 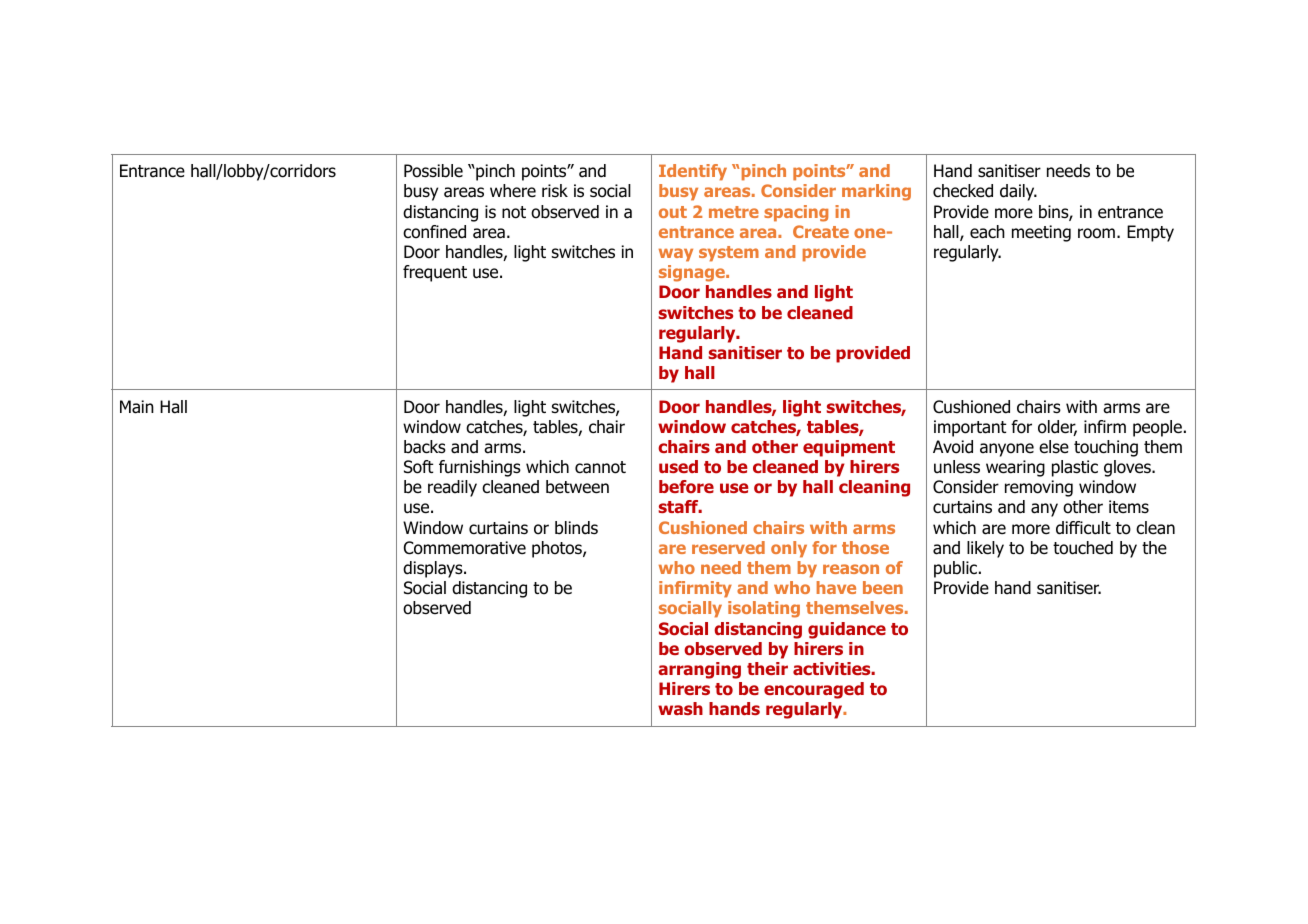 What do you see at coordinates (678, 466) in the document?
I see `used` at bounding box center [678, 466].
